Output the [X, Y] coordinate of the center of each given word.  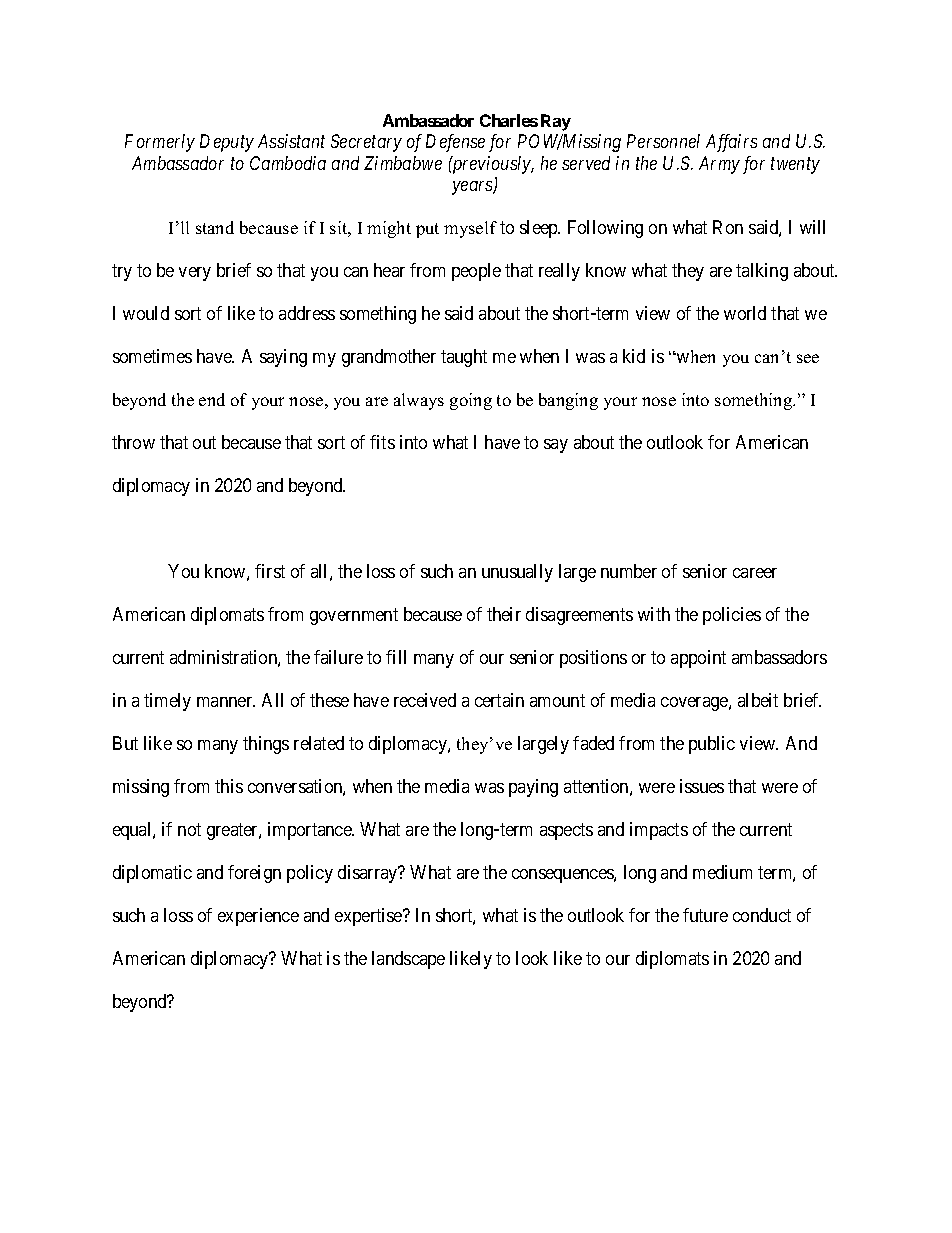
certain [499, 700]
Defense [455, 143]
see [808, 358]
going [471, 401]
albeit [758, 700]
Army [719, 165]
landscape [408, 960]
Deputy [227, 143]
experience [258, 917]
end [212, 399]
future [705, 915]
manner [226, 702]
